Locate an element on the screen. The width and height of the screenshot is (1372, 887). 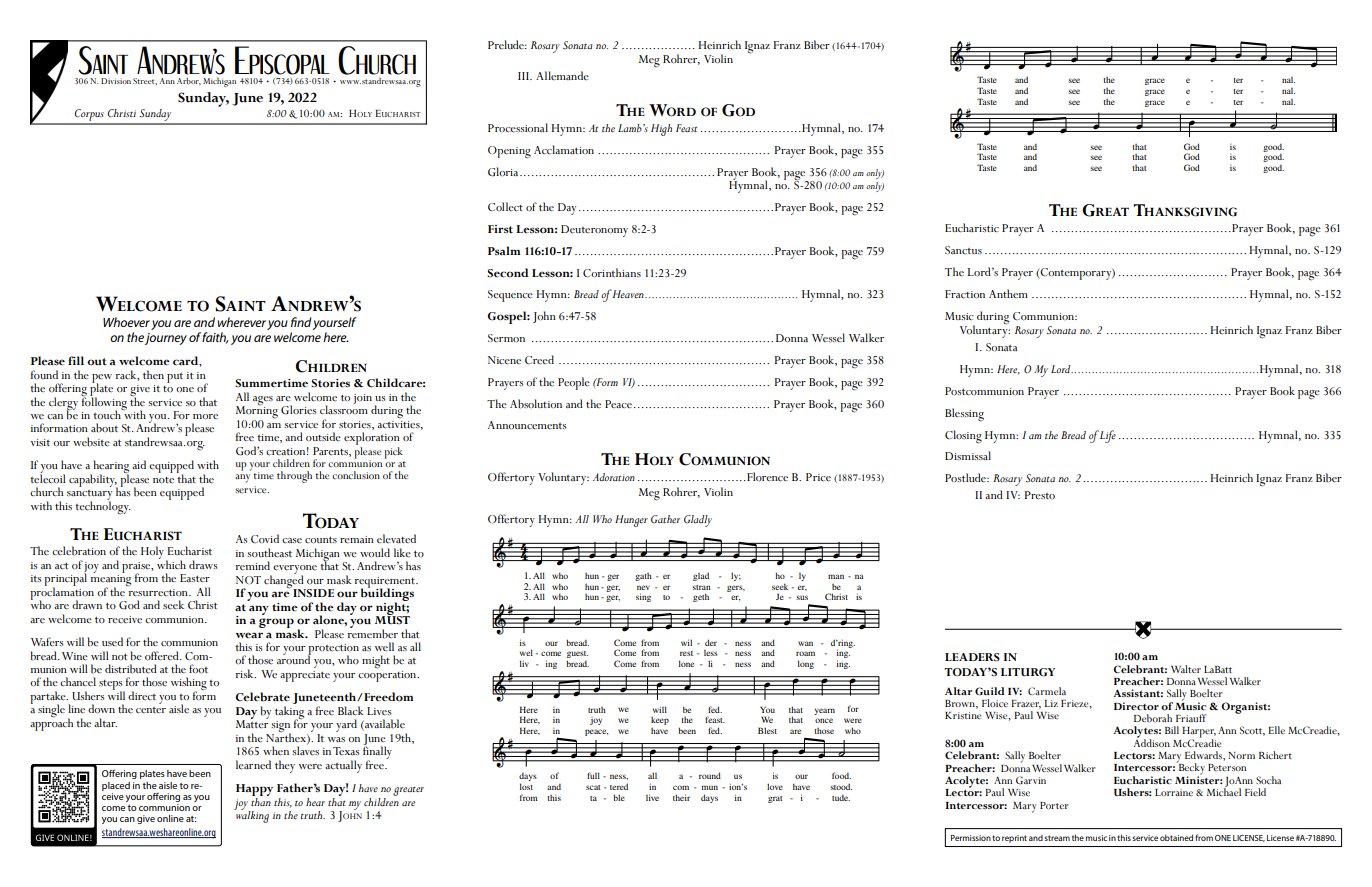
LEADERS is located at coordinates (972, 657).
